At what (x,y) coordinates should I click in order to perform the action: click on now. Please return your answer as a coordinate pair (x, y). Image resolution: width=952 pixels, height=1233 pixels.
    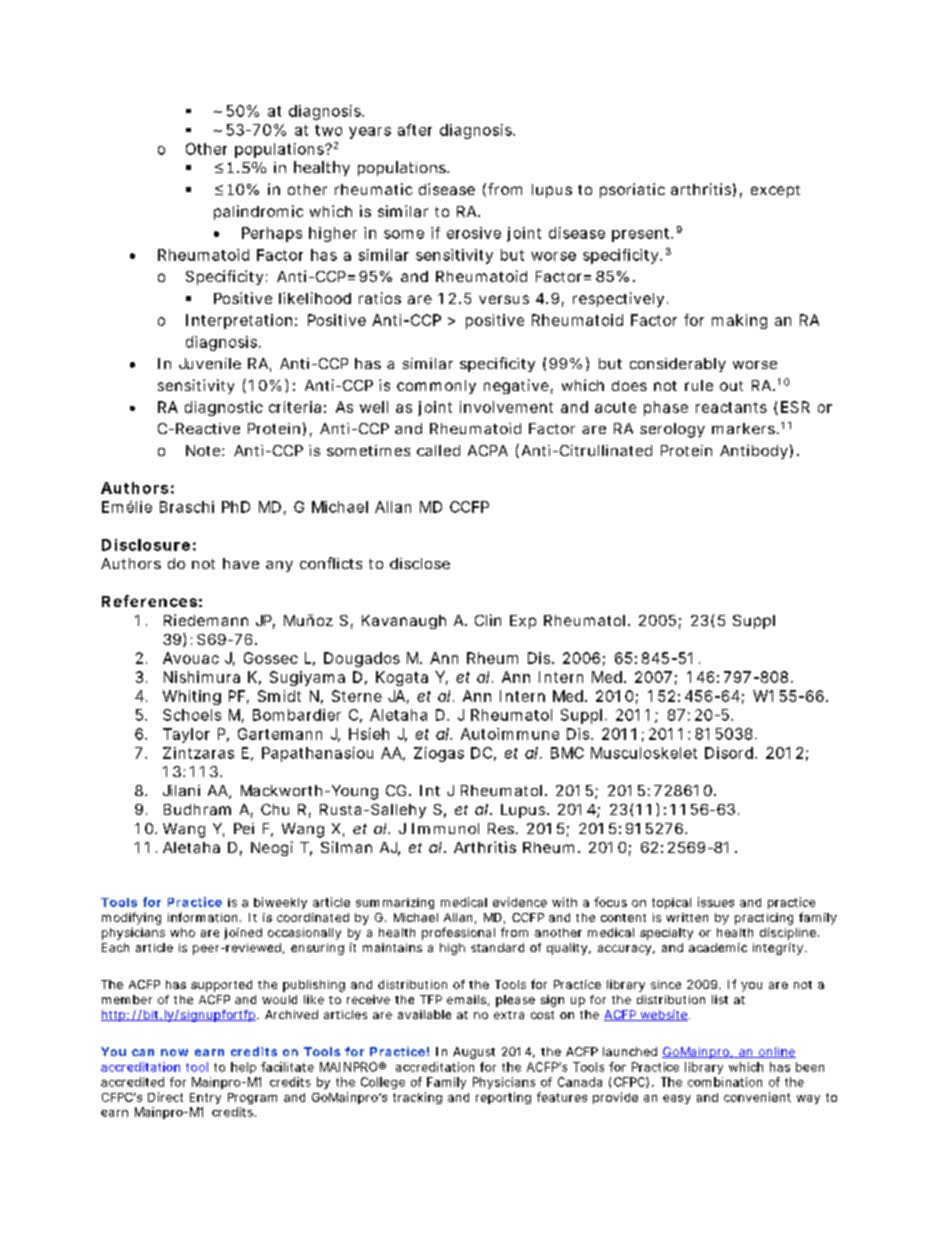
    Looking at the image, I should click on (174, 1052).
